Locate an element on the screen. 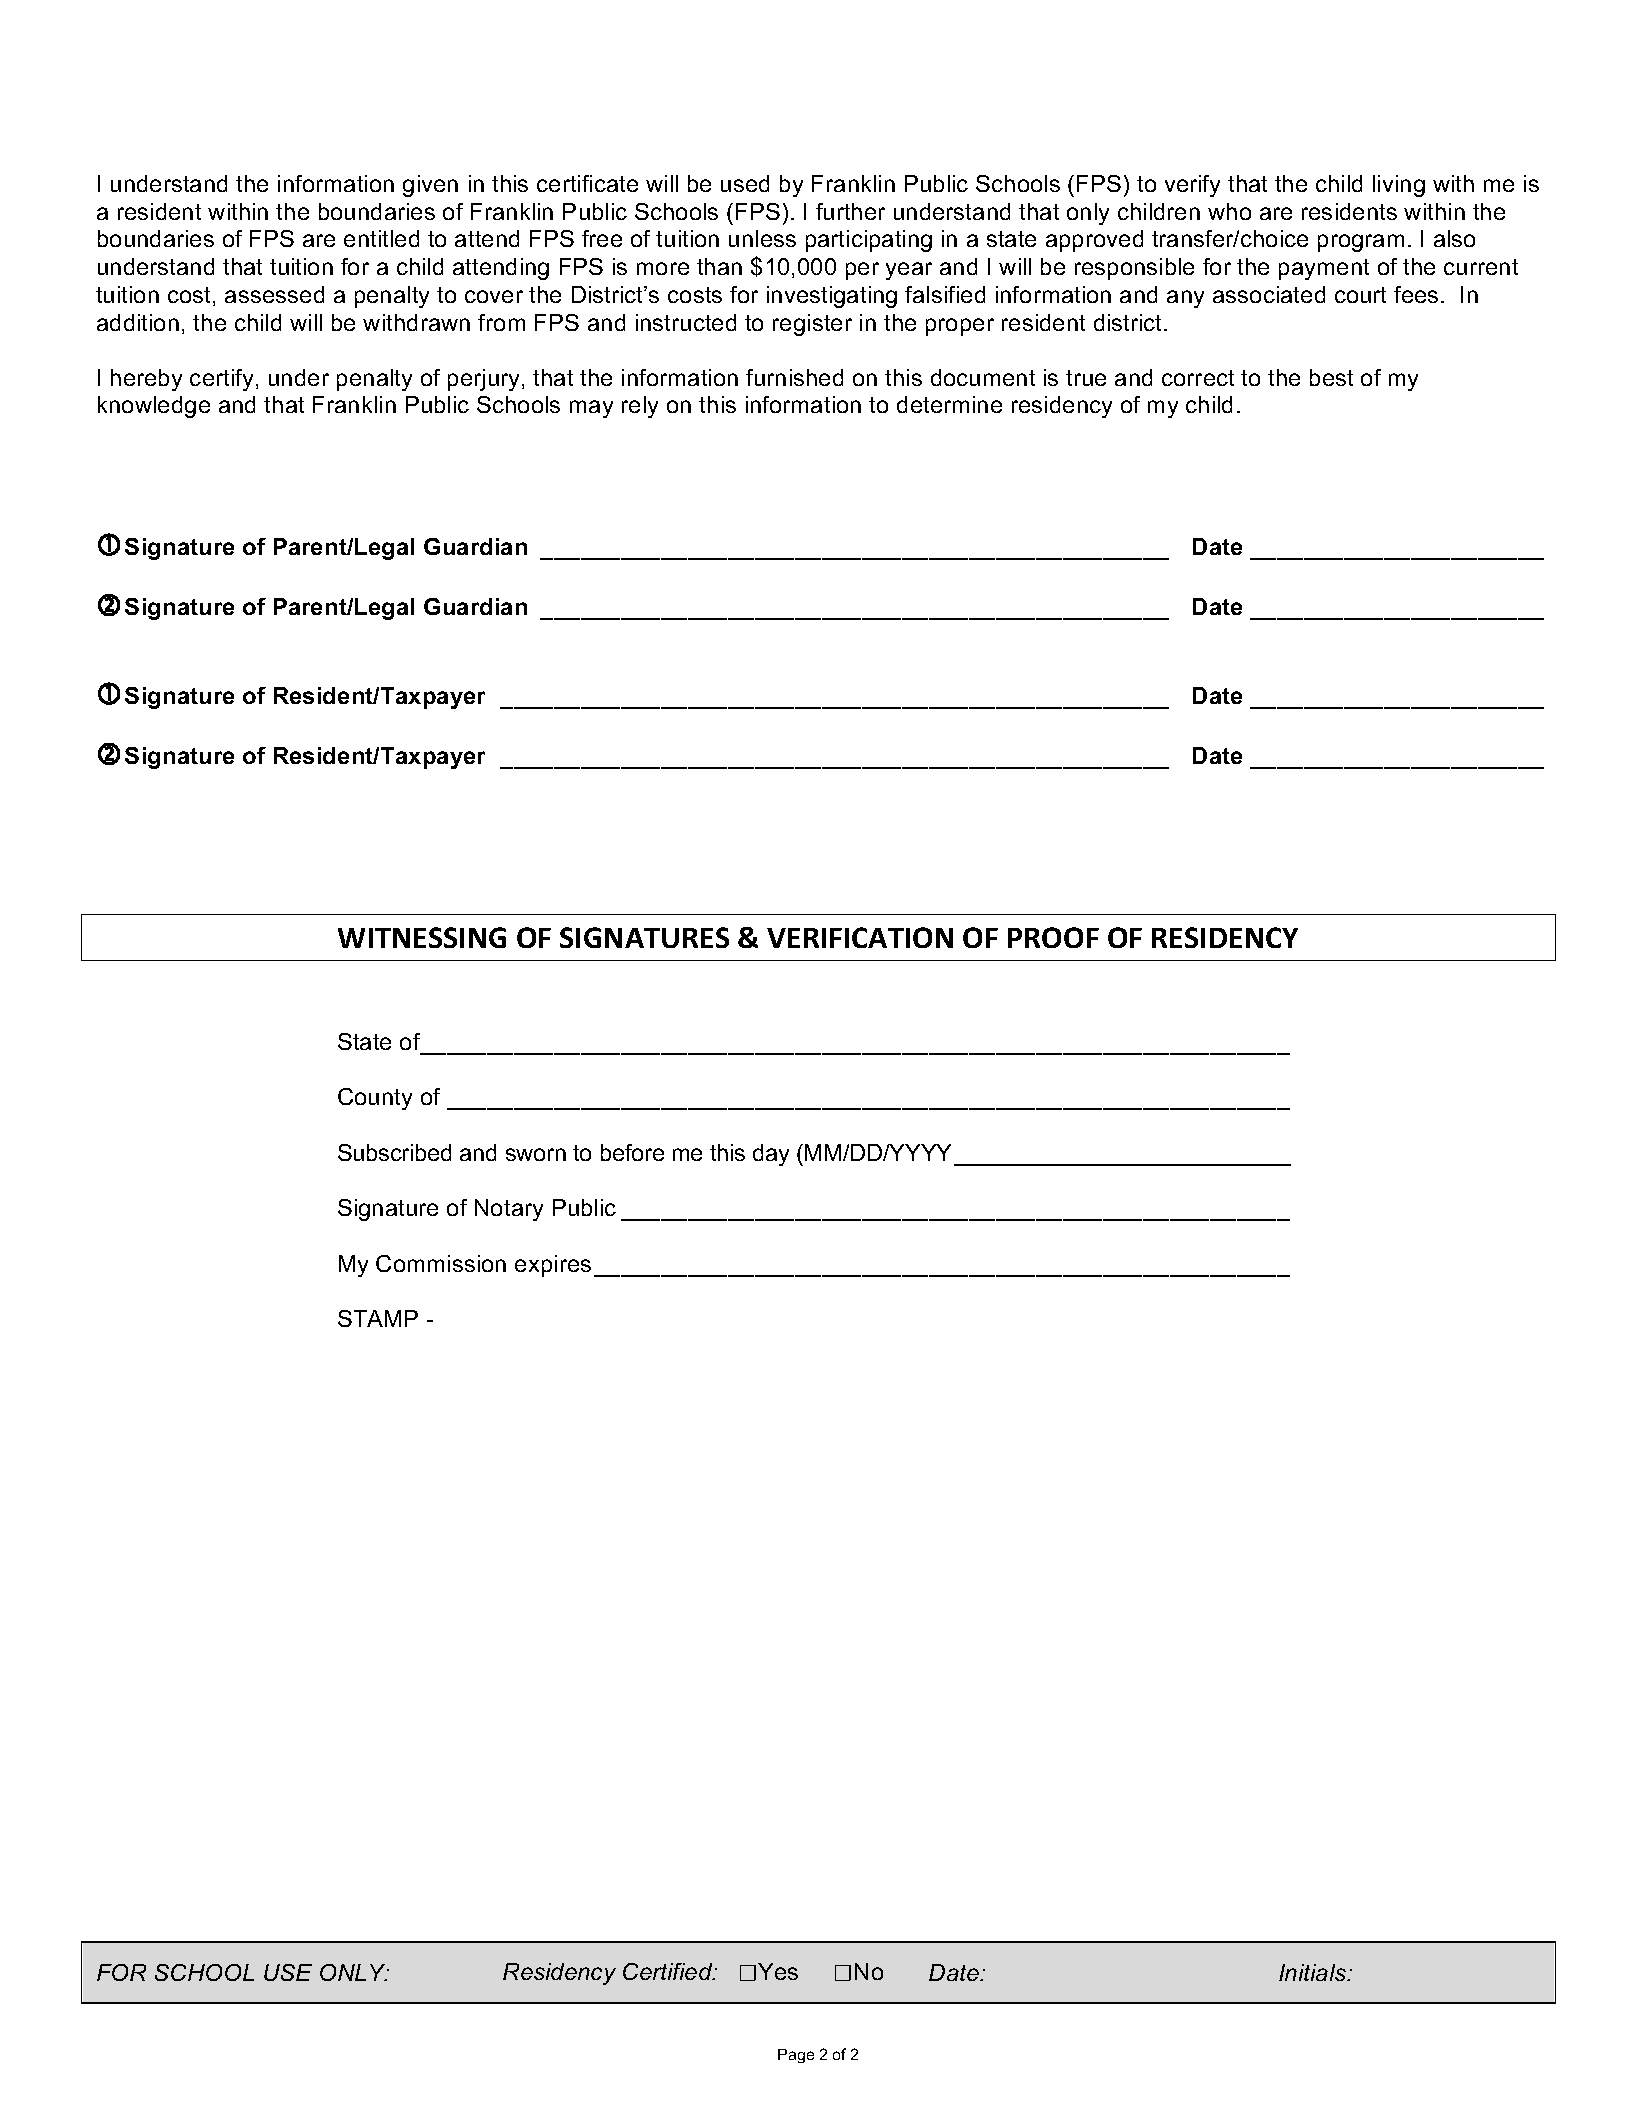  best is located at coordinates (1331, 377).
